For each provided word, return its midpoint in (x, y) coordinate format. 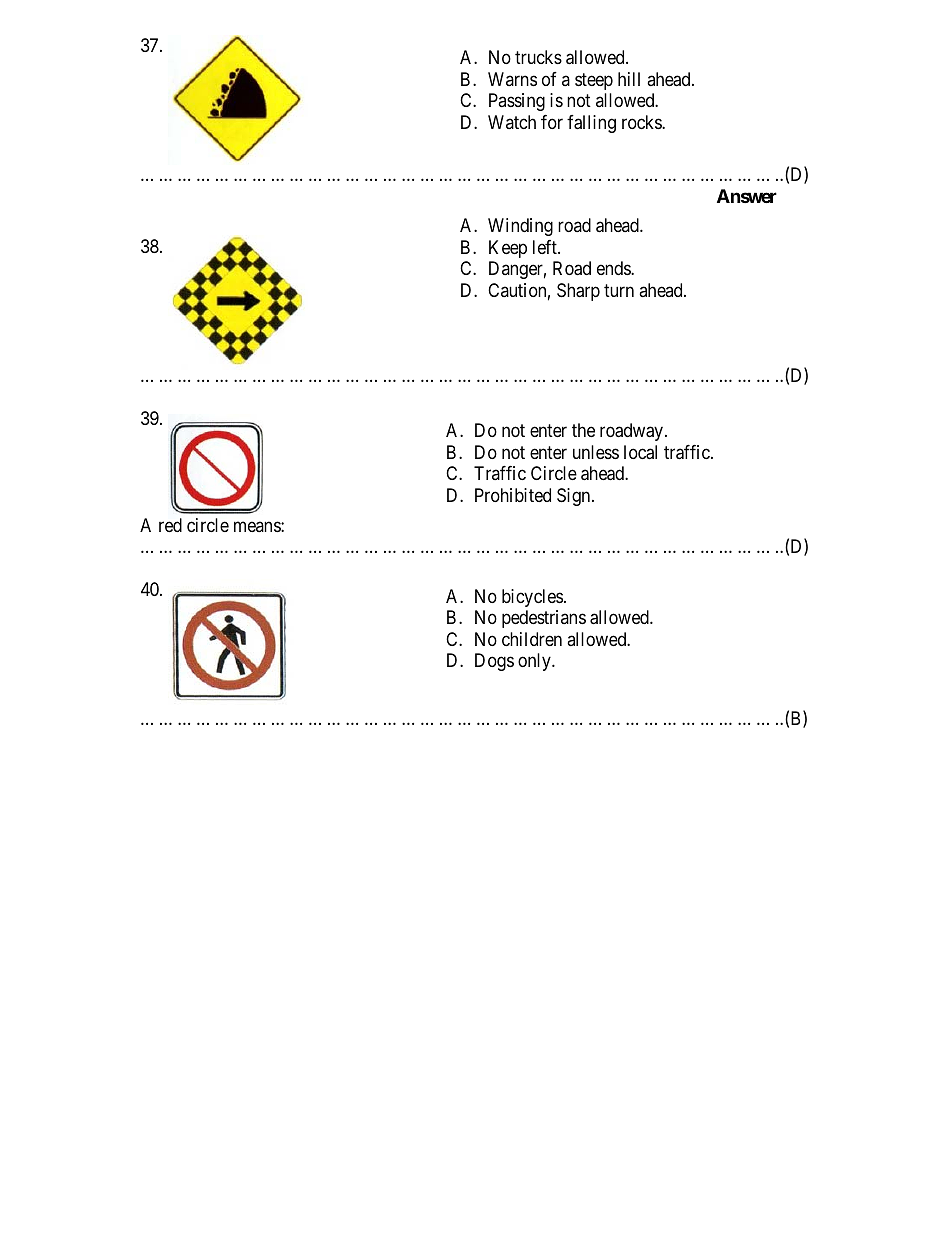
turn (619, 290)
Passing (517, 102)
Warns (512, 79)
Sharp (578, 292)
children (532, 639)
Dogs (494, 662)
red (170, 525)
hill (629, 79)
